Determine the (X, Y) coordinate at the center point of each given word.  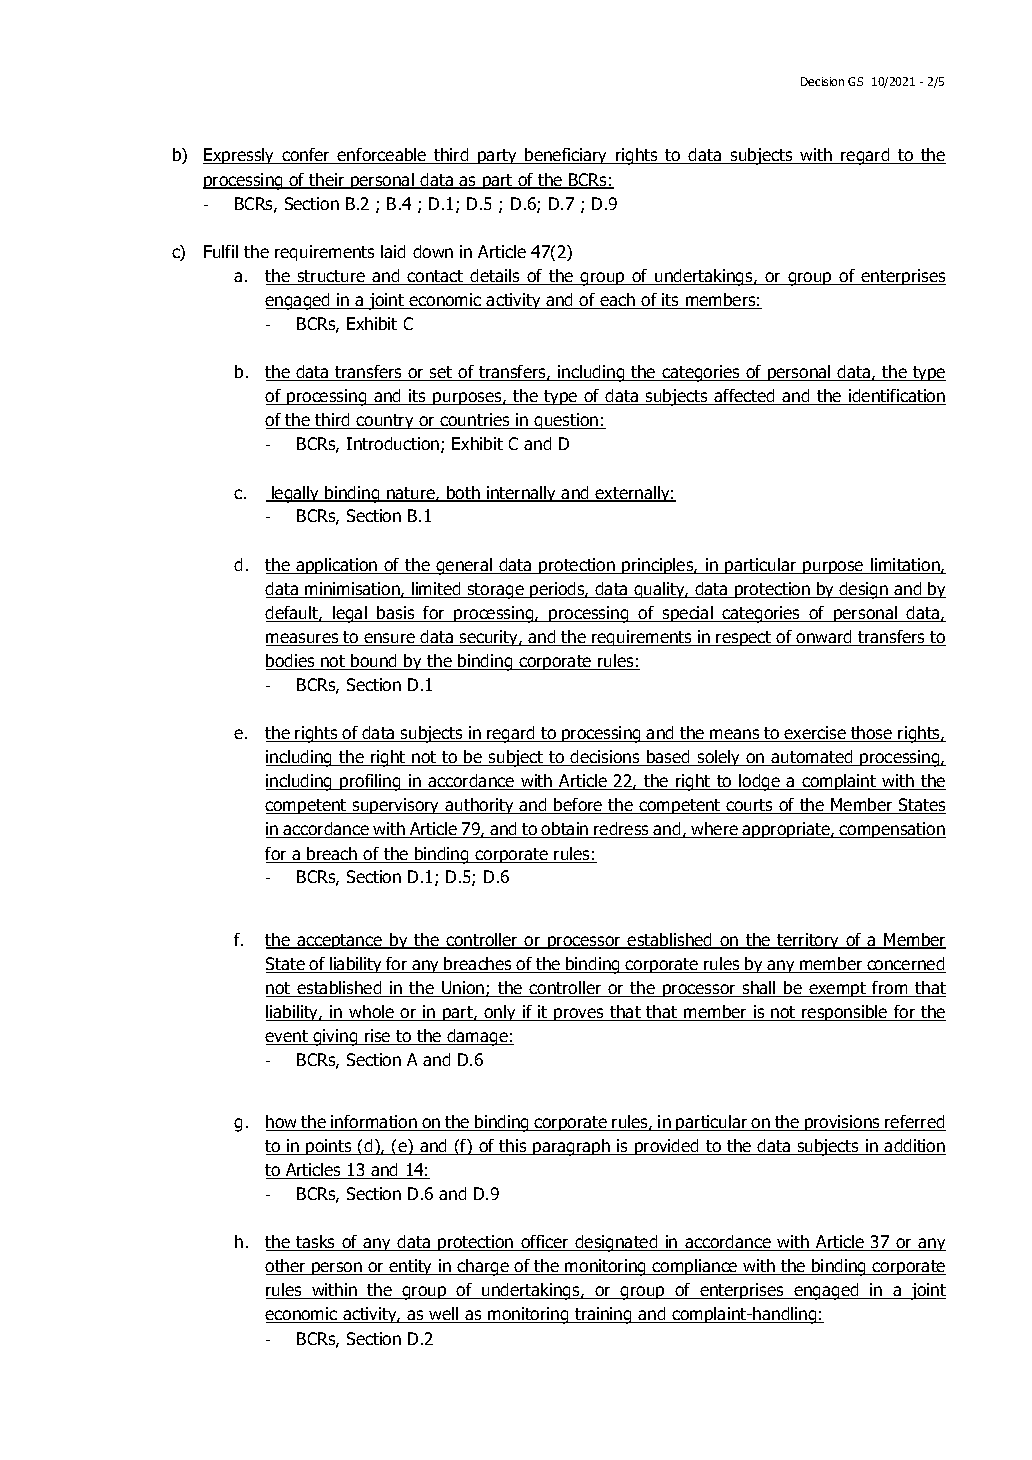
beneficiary (566, 156)
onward (825, 638)
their (327, 181)
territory (808, 941)
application (337, 566)
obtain (565, 830)
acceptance (340, 941)
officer (545, 1243)
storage (495, 591)
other (286, 1267)
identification (896, 397)
